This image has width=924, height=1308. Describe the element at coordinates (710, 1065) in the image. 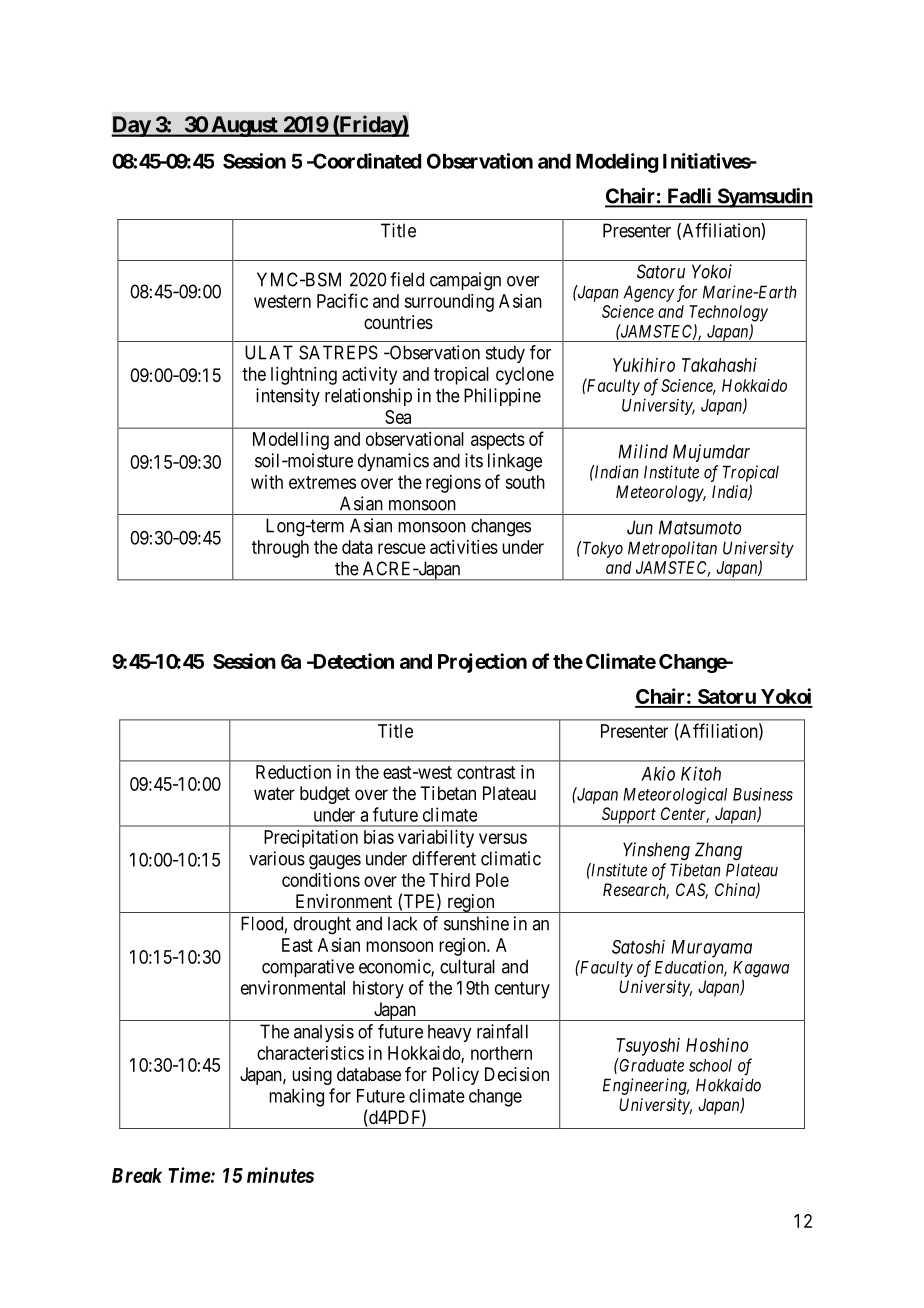

I see `school` at that location.
